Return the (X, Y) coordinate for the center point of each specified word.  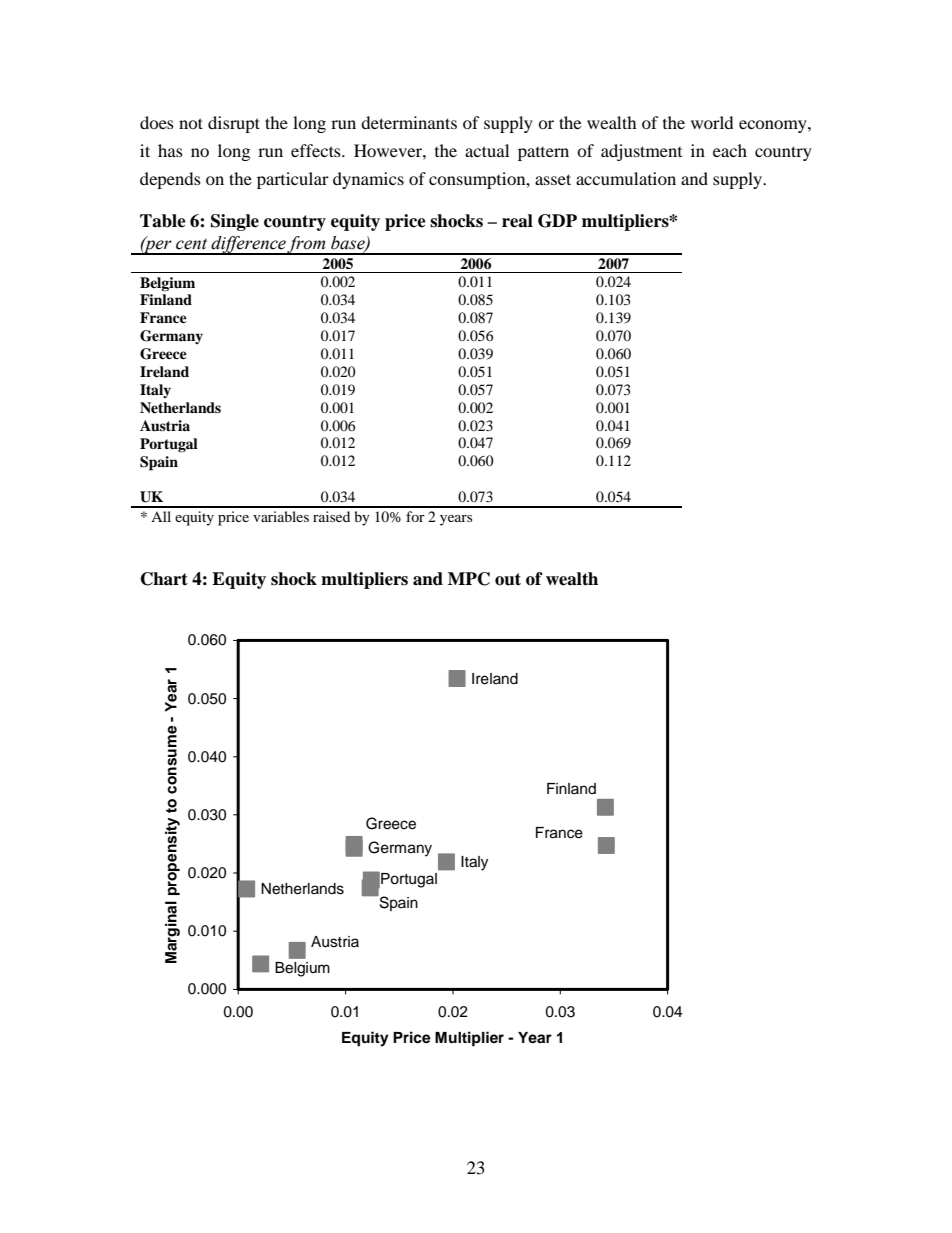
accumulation (626, 178)
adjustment (641, 152)
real (517, 221)
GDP (557, 221)
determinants (409, 122)
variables (281, 516)
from (307, 245)
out (508, 579)
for (415, 516)
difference (248, 245)
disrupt (234, 124)
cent (191, 244)
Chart (164, 579)
